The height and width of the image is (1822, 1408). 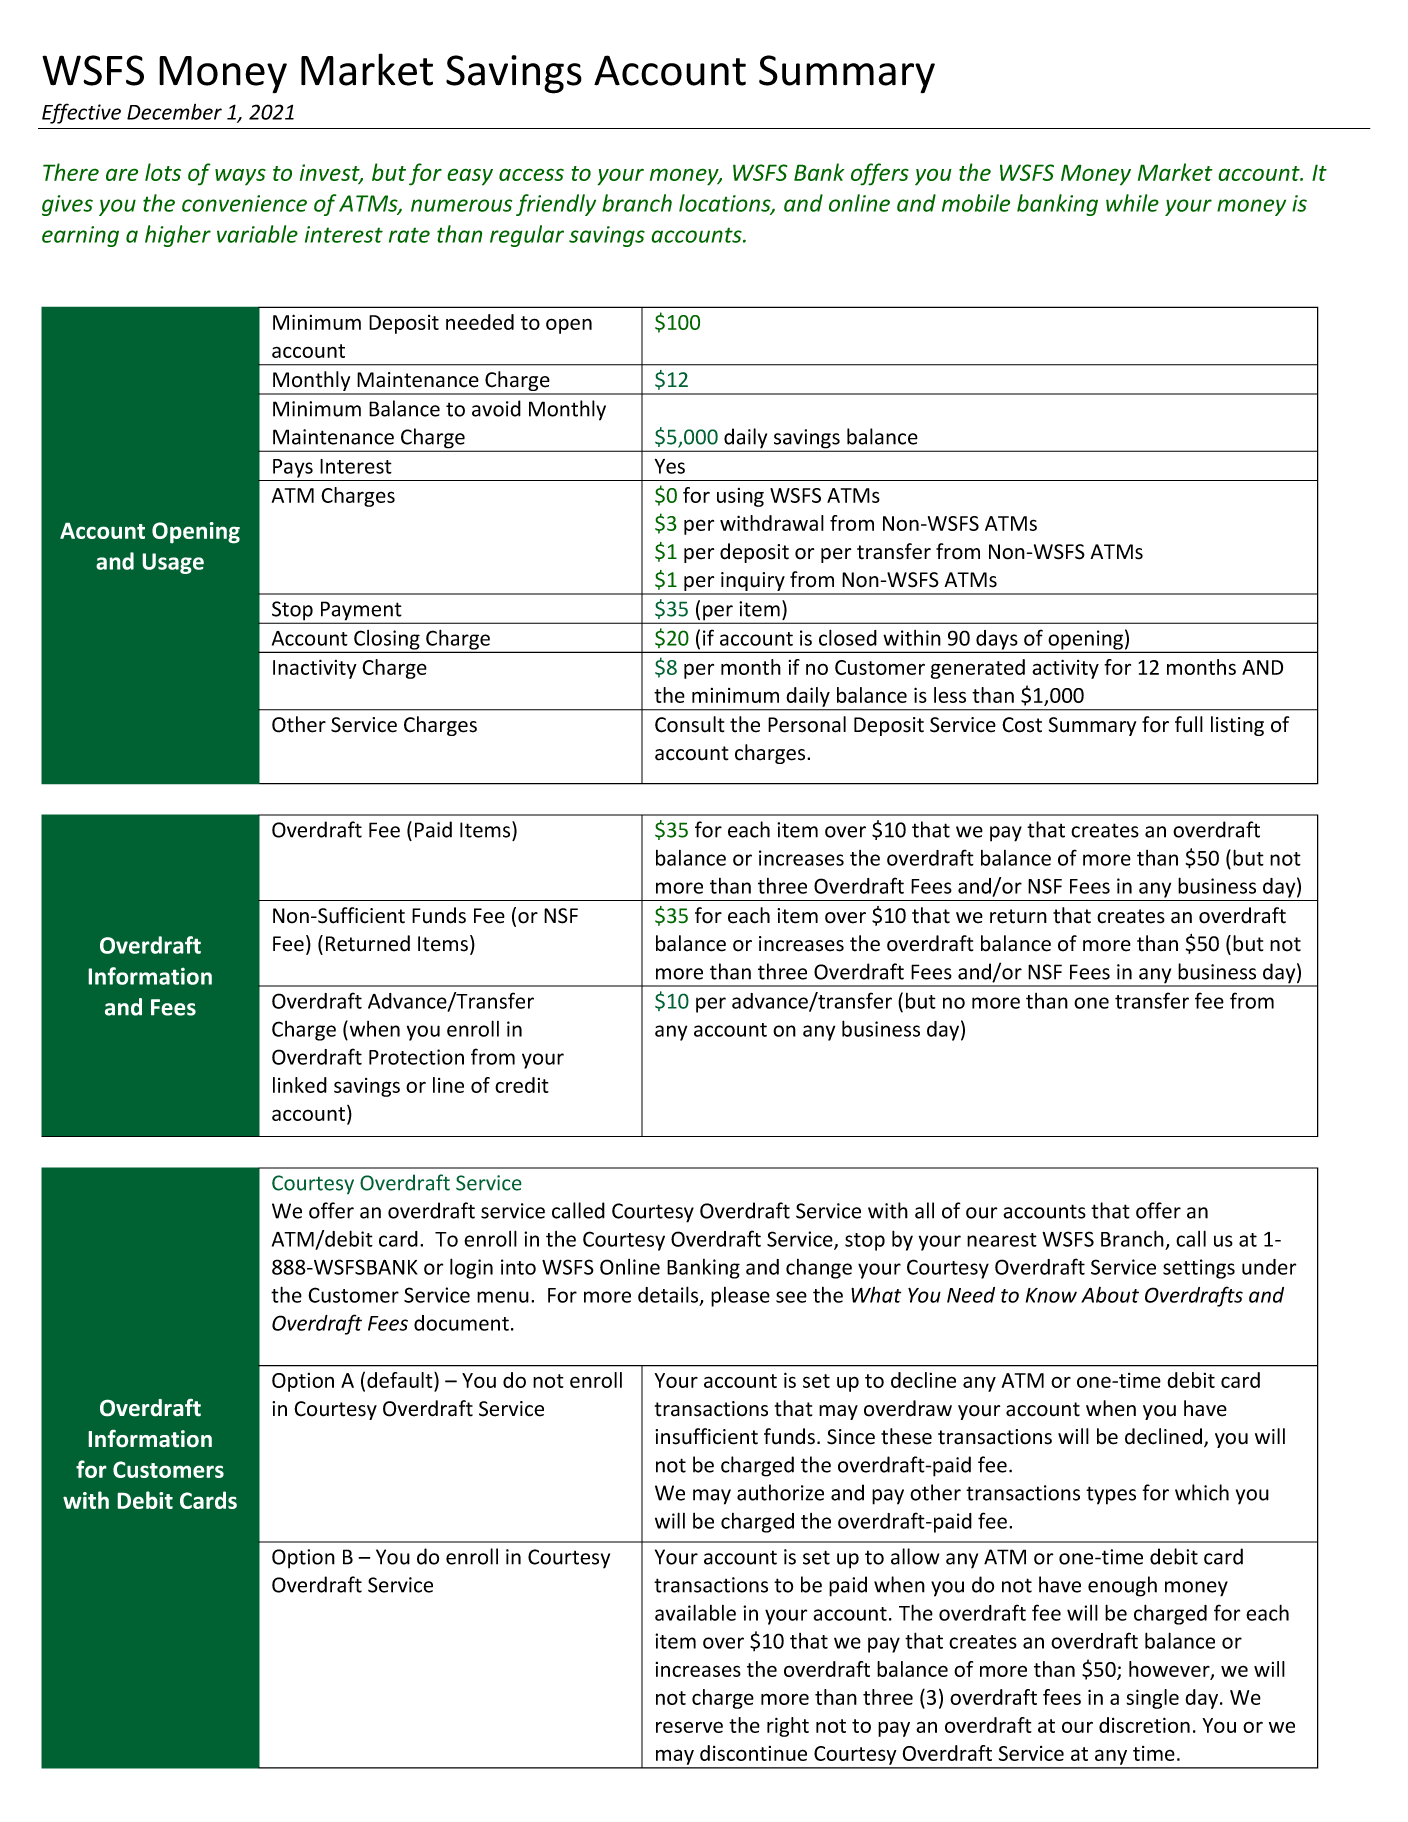 What do you see at coordinates (689, 1727) in the image?
I see `reserve` at bounding box center [689, 1727].
